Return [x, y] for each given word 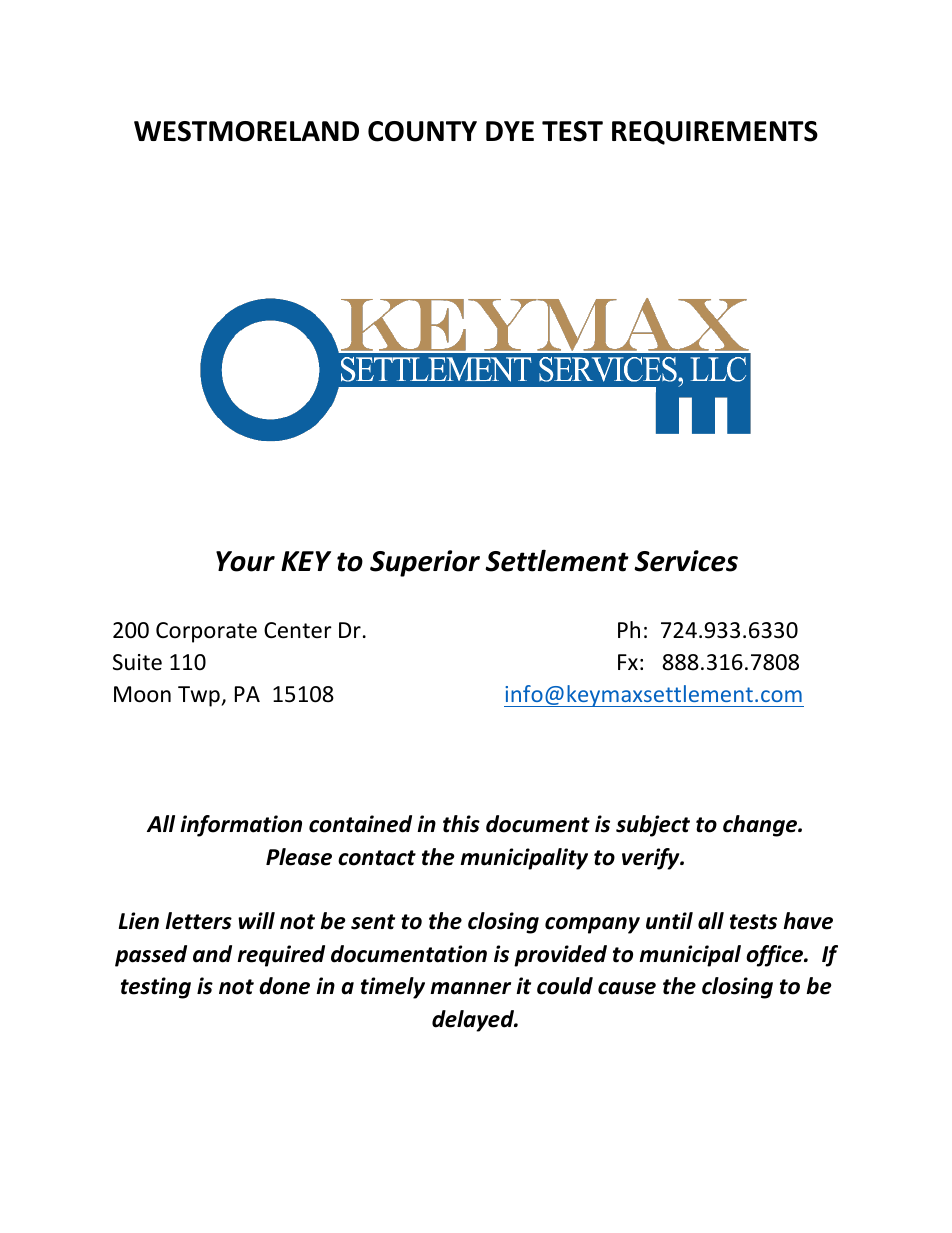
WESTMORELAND [246, 131]
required [281, 956]
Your [245, 561]
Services [686, 561]
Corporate [206, 632]
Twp [200, 696]
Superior [425, 563]
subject [653, 826]
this [461, 824]
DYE [510, 131]
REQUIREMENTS [715, 133]
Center [298, 630]
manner [470, 988]
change [761, 826]
